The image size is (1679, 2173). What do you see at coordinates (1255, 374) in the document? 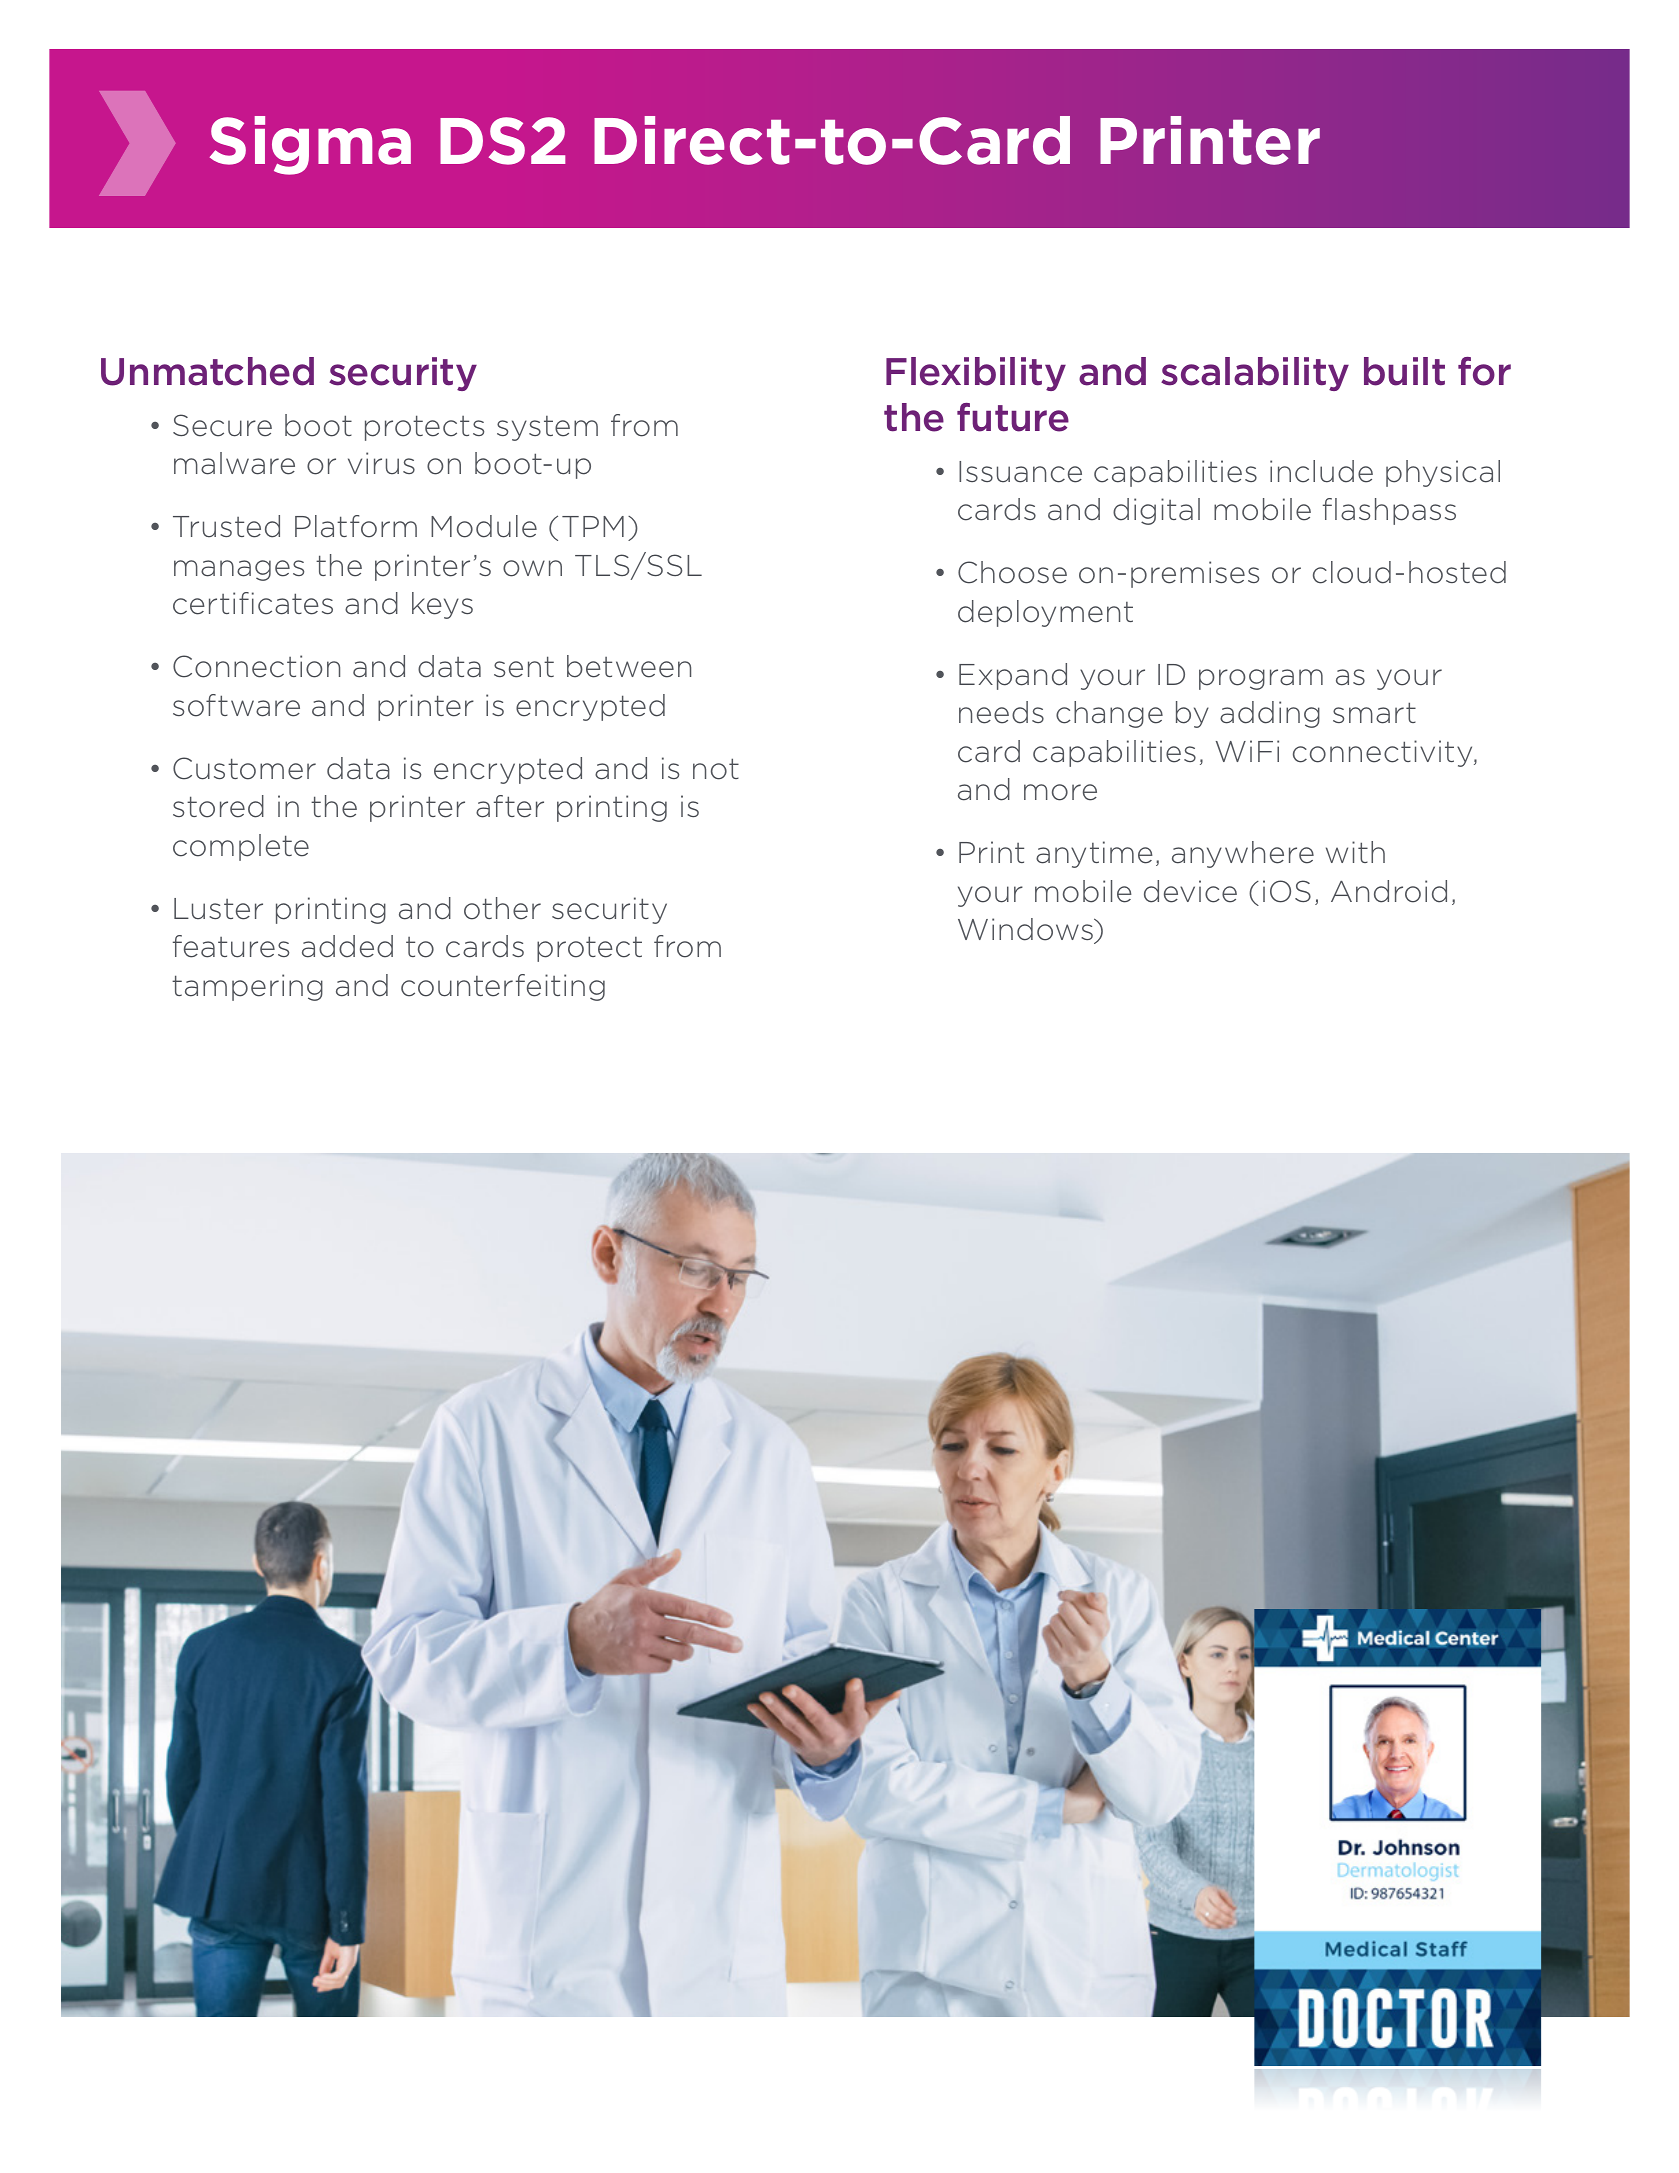
I see `scalability` at bounding box center [1255, 374].
